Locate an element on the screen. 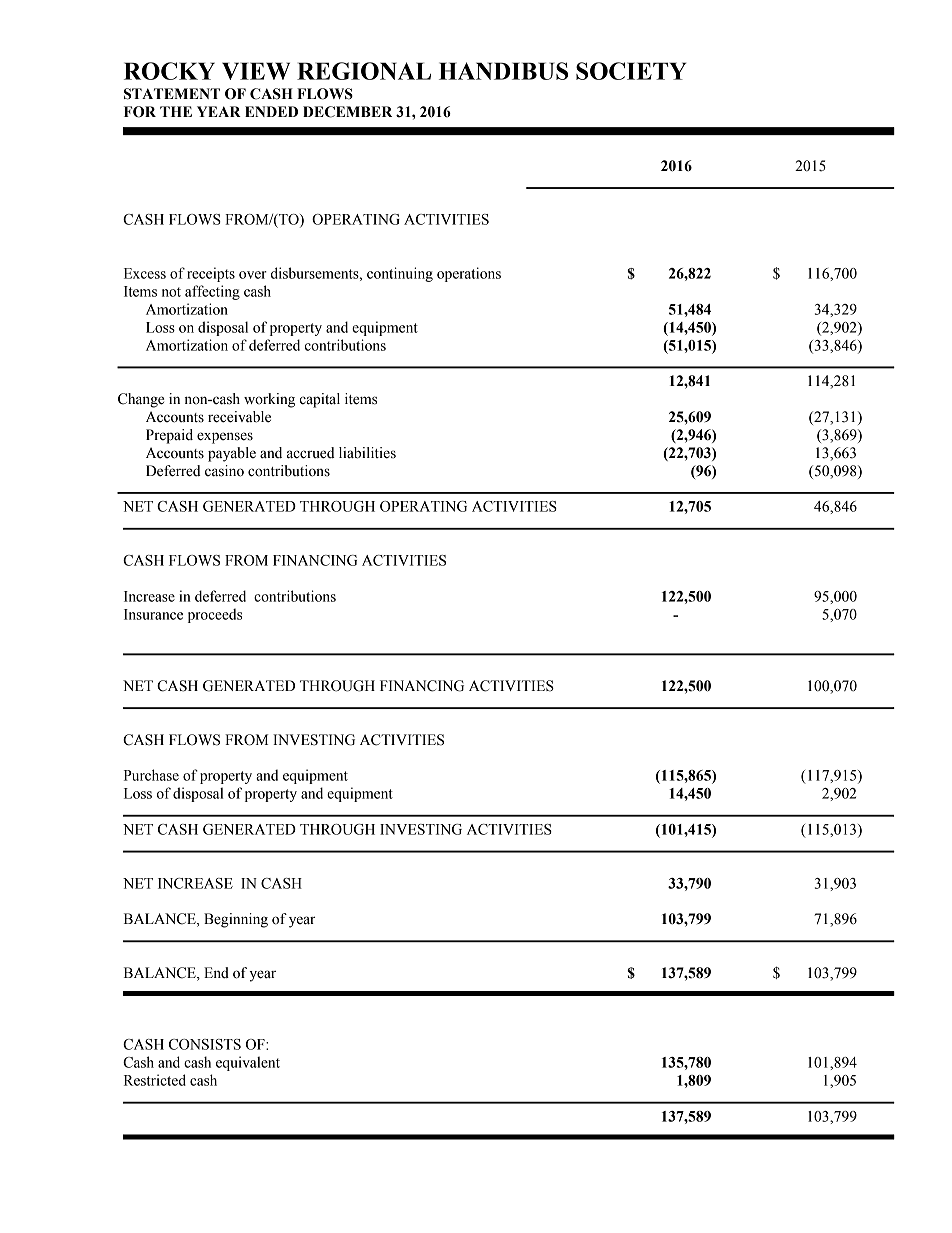 This screenshot has height=1233, width=952. operations is located at coordinates (469, 274).
